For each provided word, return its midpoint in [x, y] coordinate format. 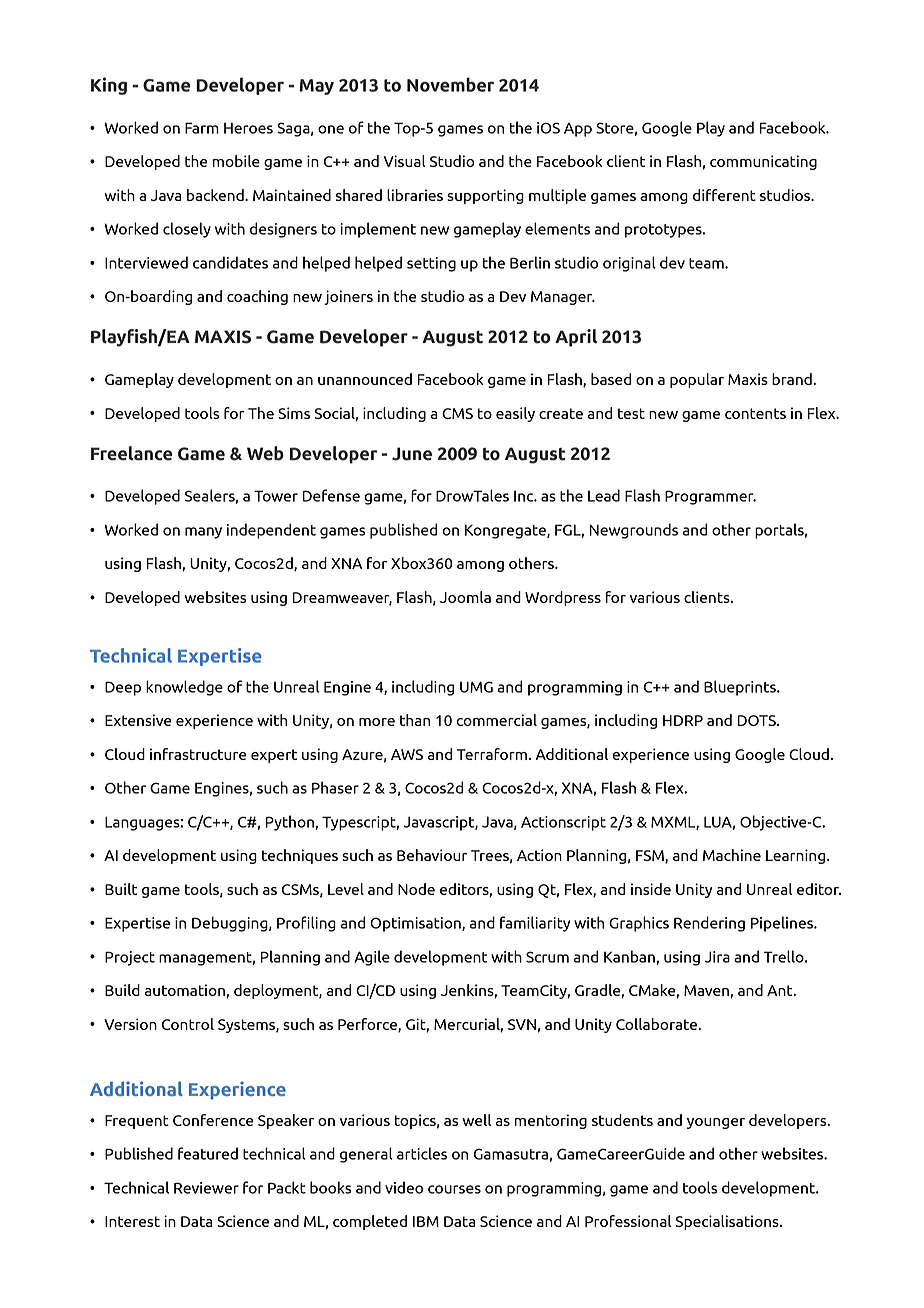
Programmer [710, 497]
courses [454, 1189]
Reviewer [206, 1188]
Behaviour [432, 855]
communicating [763, 162]
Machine [732, 855]
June [412, 454]
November [450, 84]
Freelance [131, 453]
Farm [202, 128]
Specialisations [728, 1222]
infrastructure [198, 754]
